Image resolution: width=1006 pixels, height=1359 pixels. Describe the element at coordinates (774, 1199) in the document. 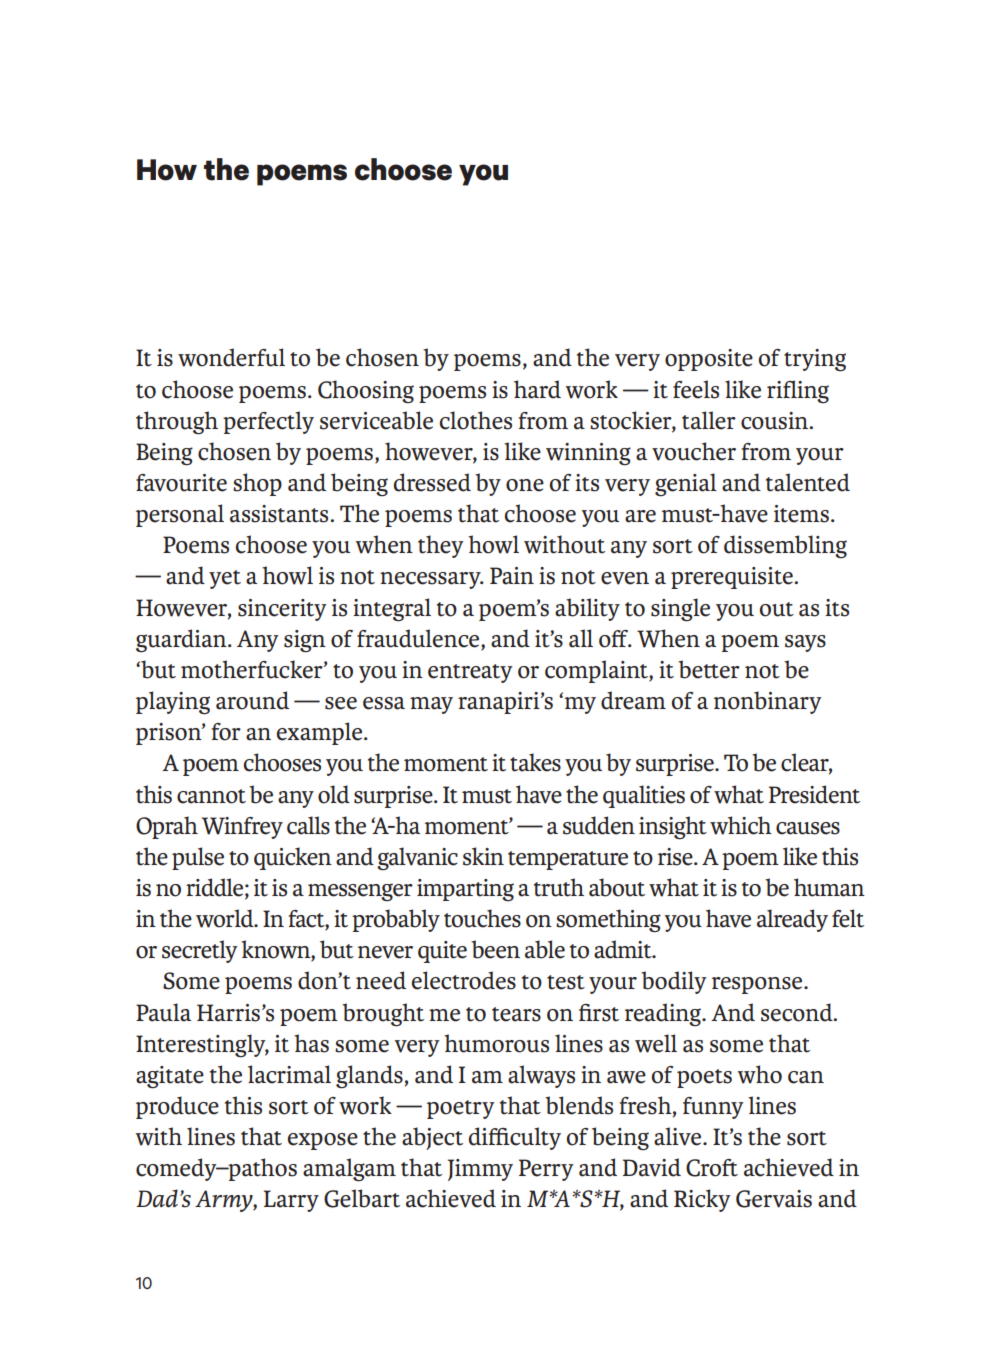

I see `Gervais` at that location.
